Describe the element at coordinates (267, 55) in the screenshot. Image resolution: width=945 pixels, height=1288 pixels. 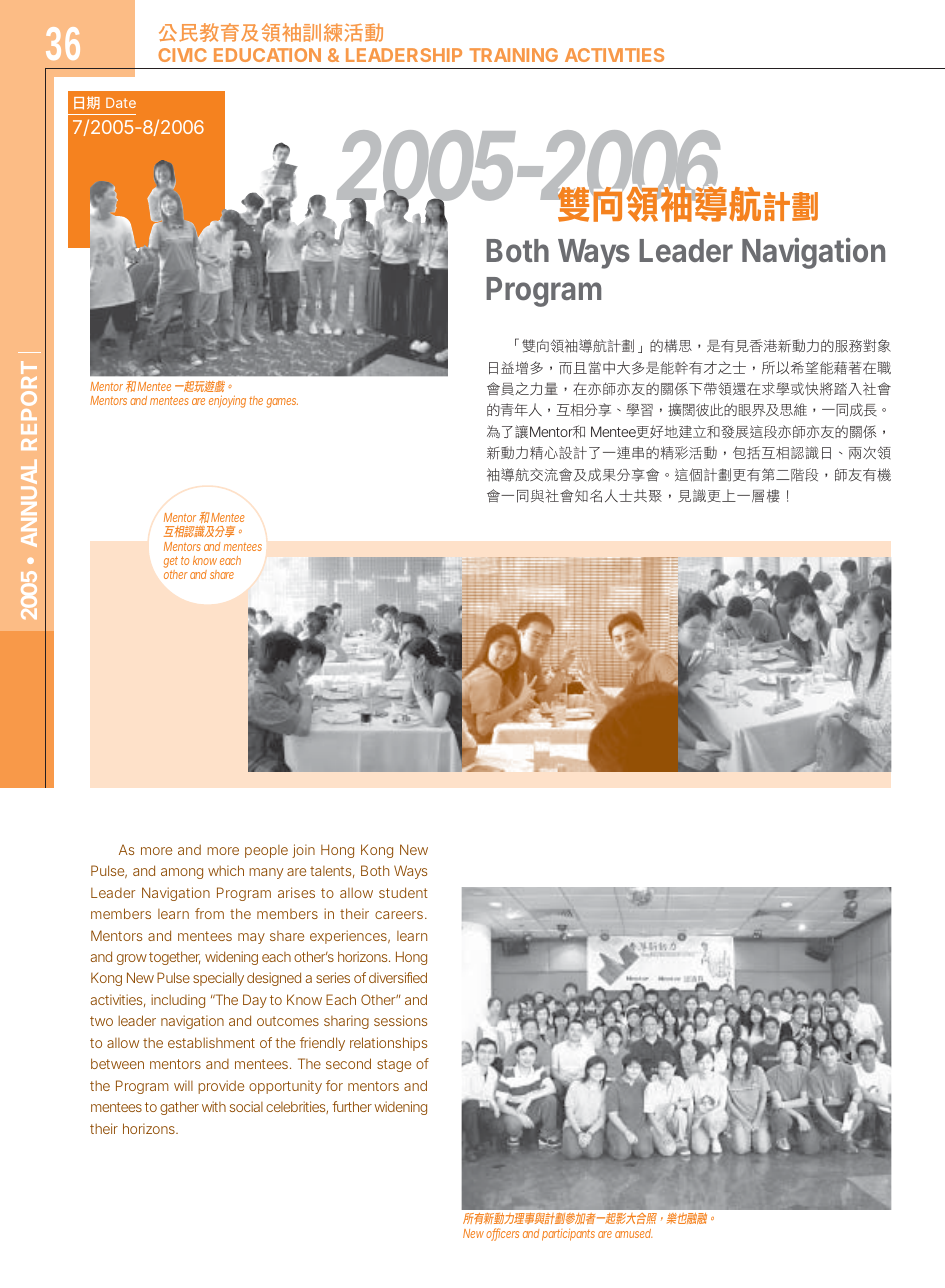
I see `EDUCATION` at that location.
